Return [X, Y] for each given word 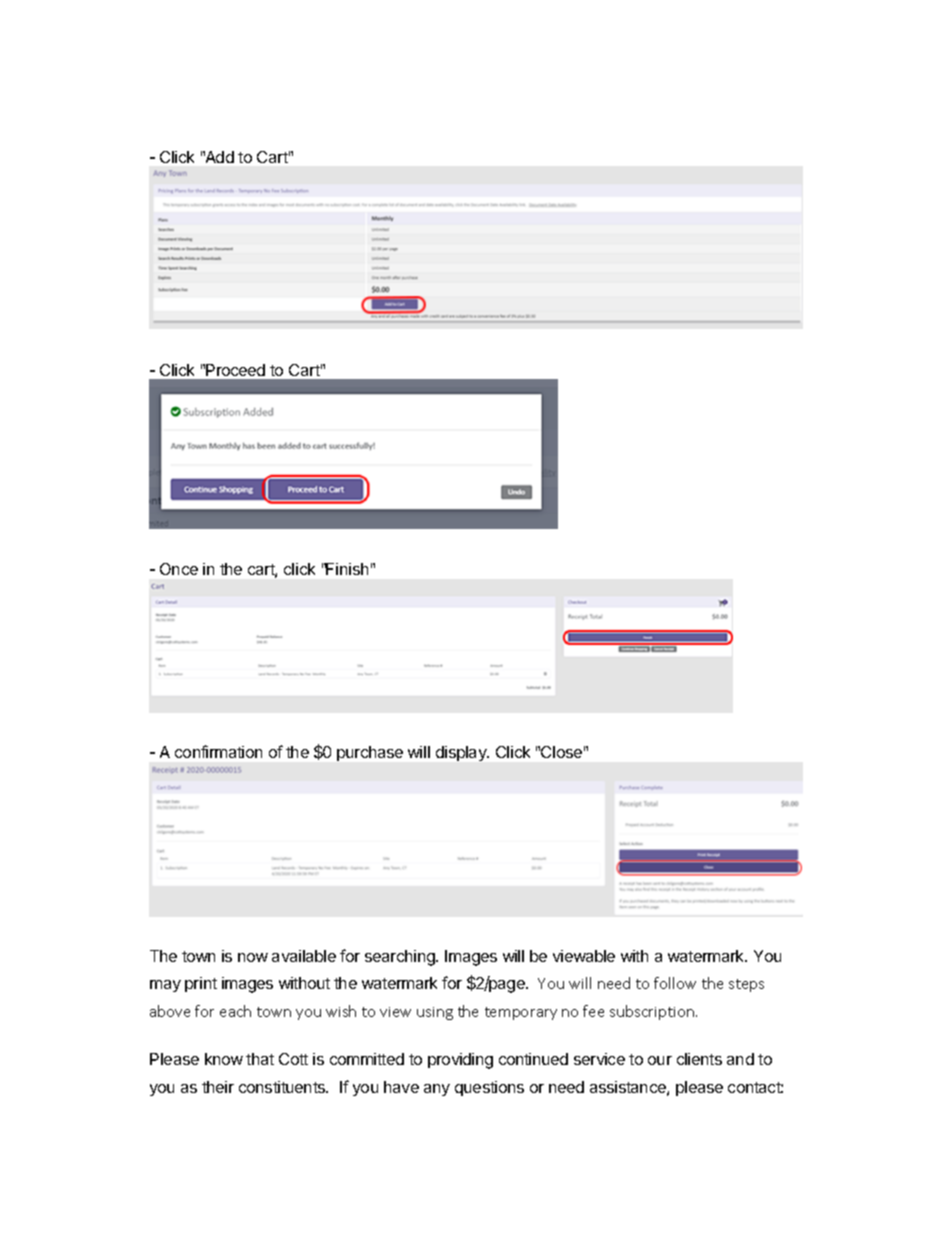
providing [460, 1061]
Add [218, 157]
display [462, 753]
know [224, 1059]
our [660, 1060]
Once [179, 569]
